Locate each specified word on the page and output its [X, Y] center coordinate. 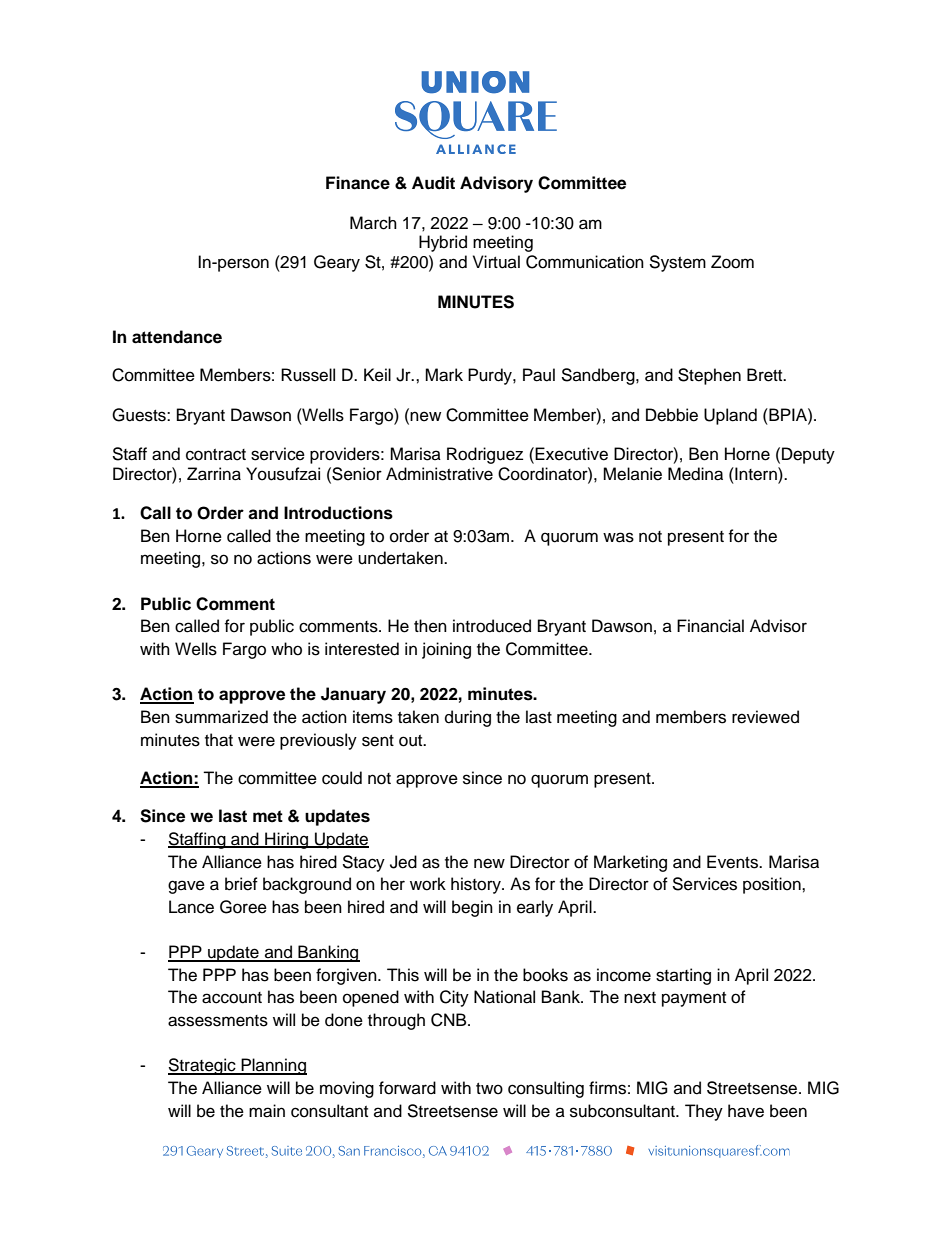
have [746, 1111]
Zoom [732, 262]
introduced [492, 626]
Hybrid [443, 243]
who [286, 649]
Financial [710, 626]
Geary [337, 263]
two [489, 1089]
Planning [273, 1066]
